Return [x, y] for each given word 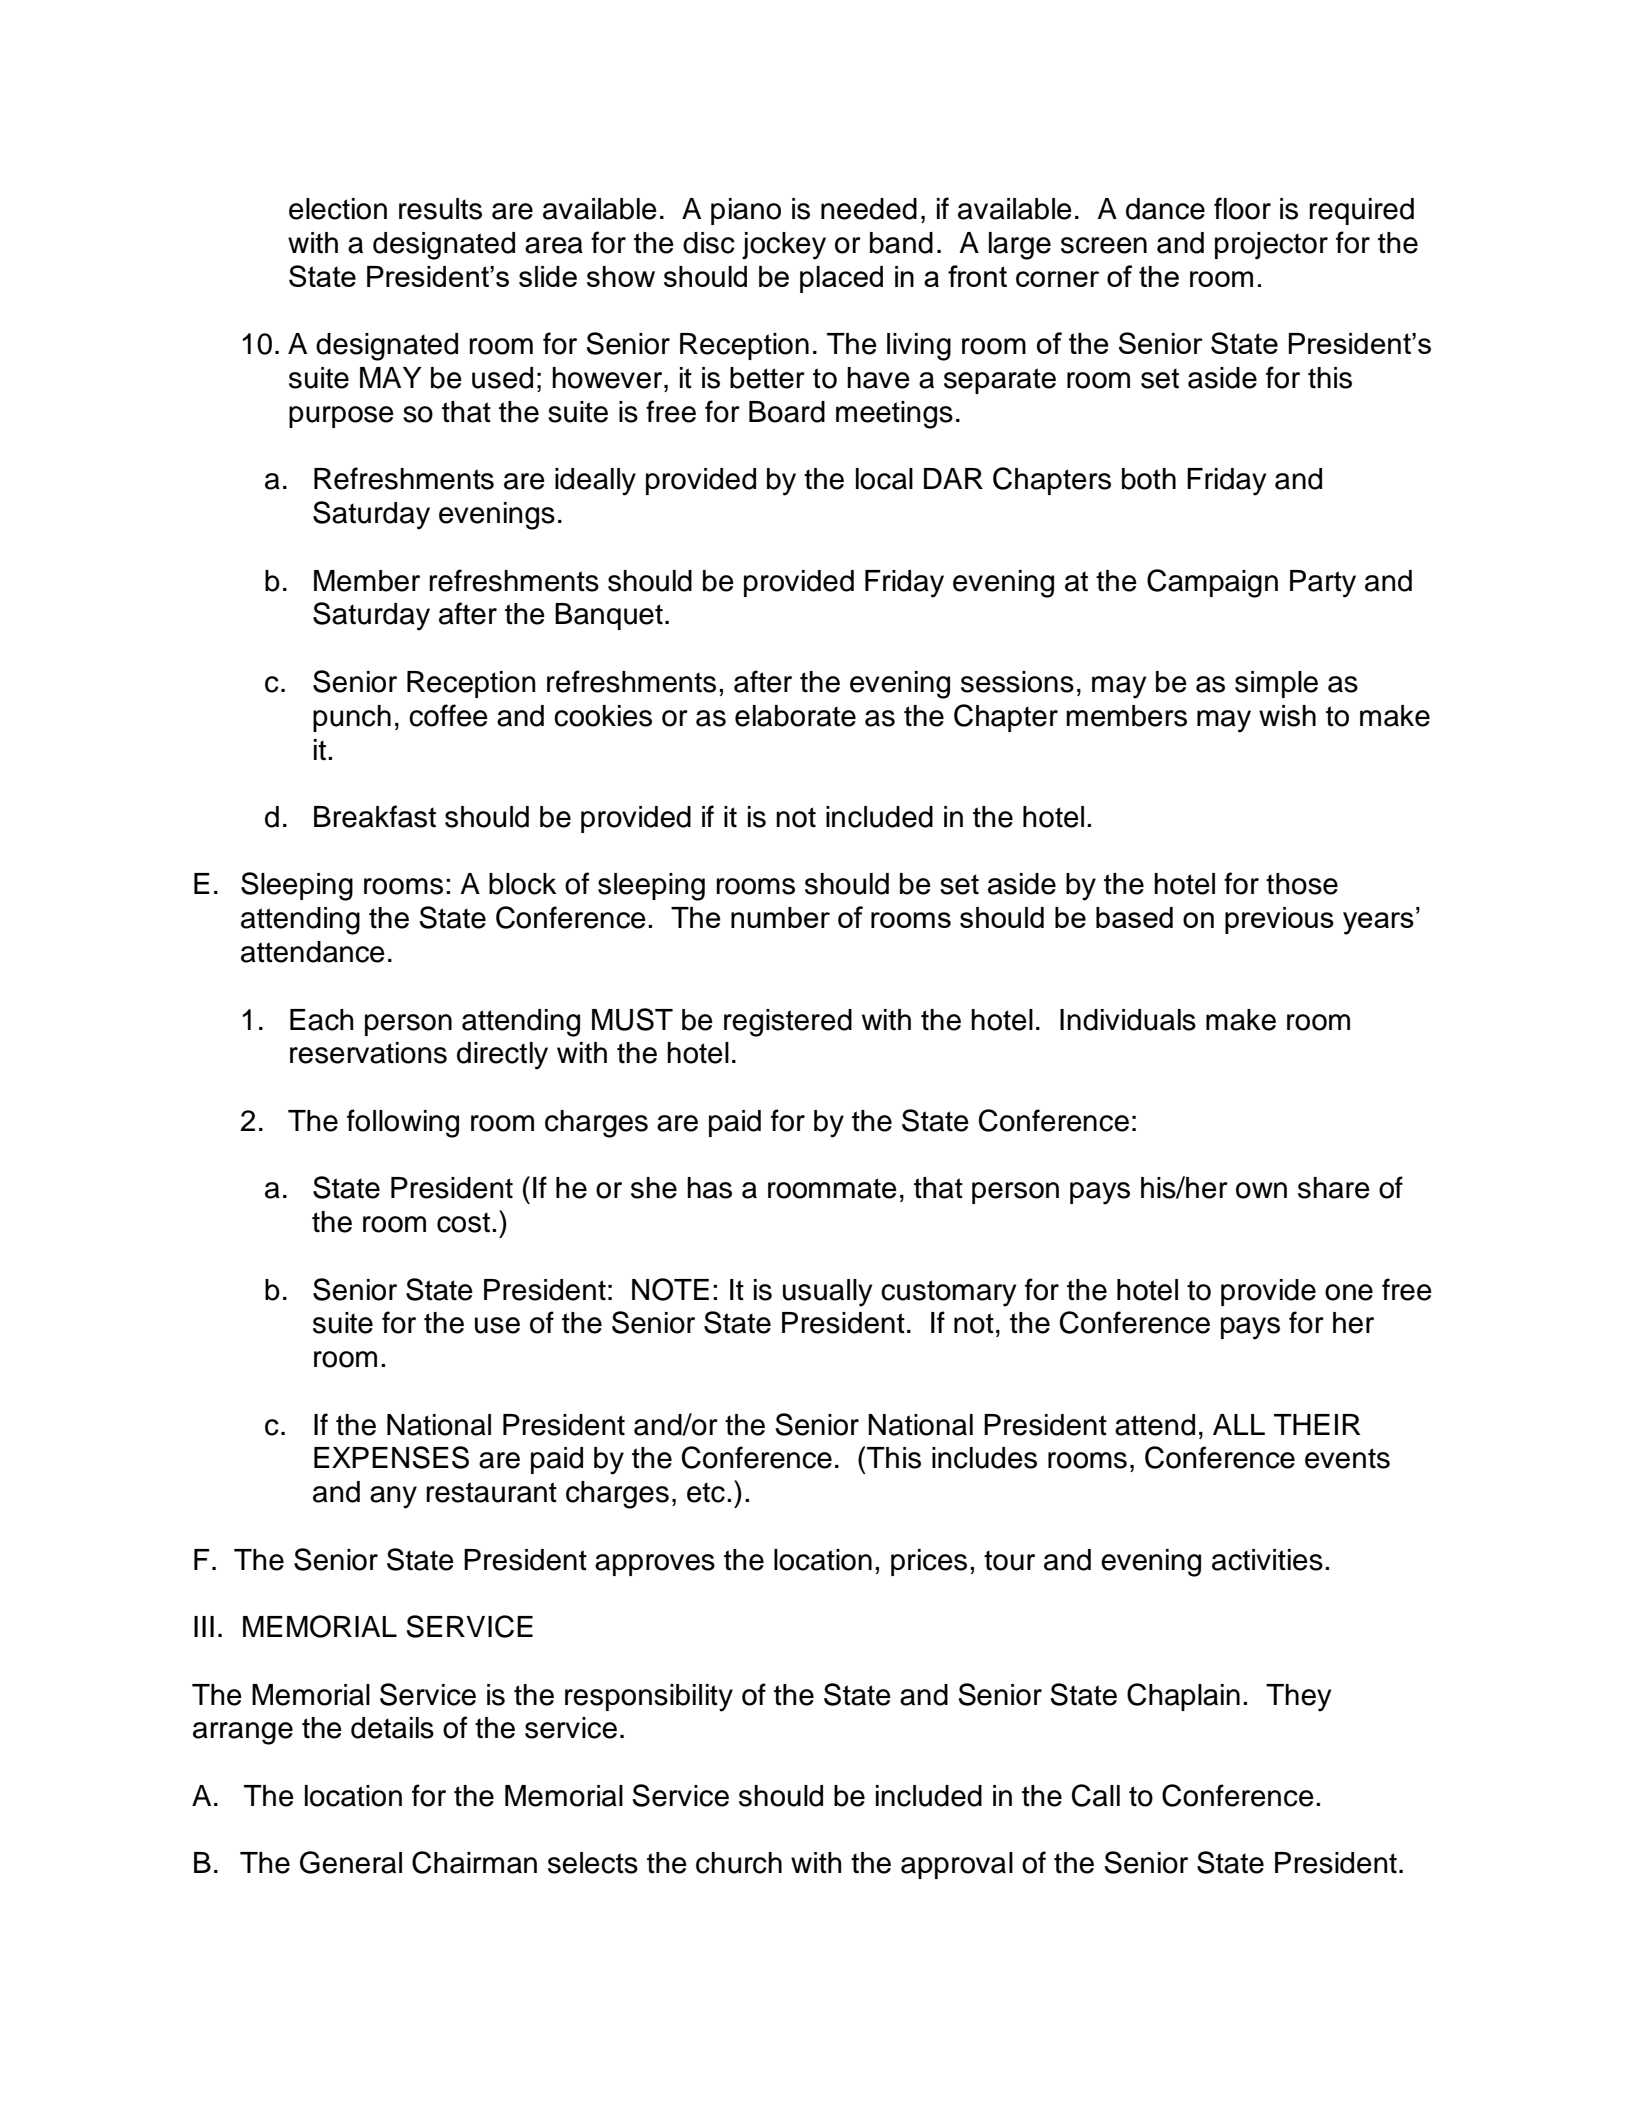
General [351, 1862]
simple [1276, 684]
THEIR [1317, 1424]
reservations [368, 1053]
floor [1242, 208]
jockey [784, 246]
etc [706, 1492]
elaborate [795, 716]
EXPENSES [391, 1457]
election [338, 209]
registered [788, 1023]
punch [352, 718]
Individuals [1128, 1020]
